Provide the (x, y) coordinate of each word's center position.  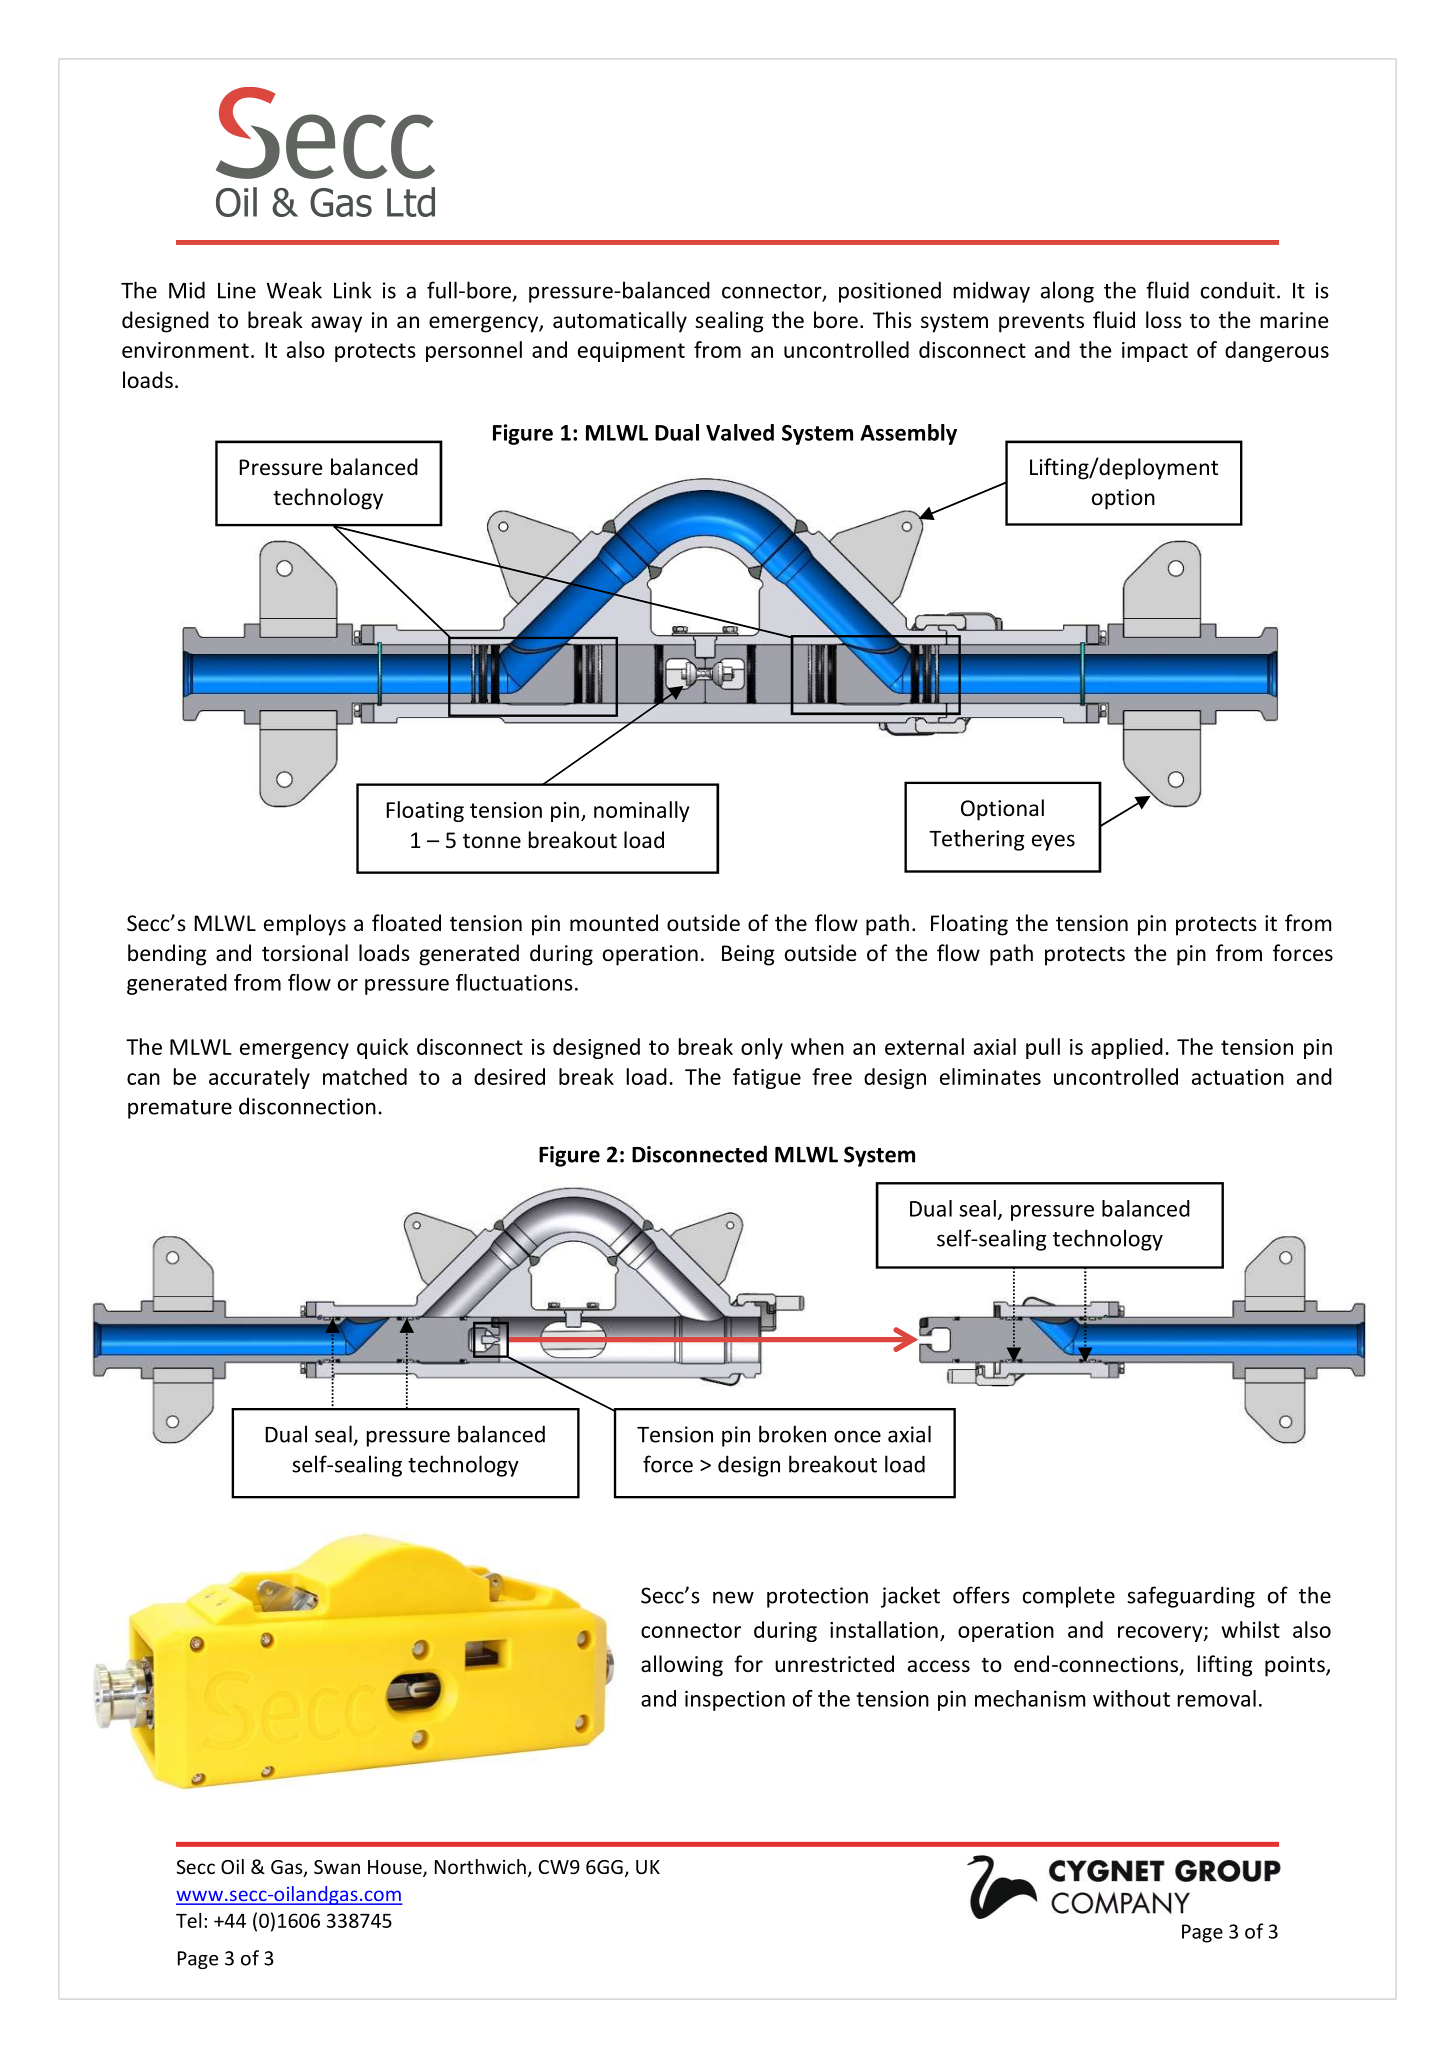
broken (792, 1434)
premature (180, 1109)
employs (305, 925)
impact (1155, 352)
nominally (641, 811)
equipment (631, 352)
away (336, 324)
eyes (1053, 842)
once (857, 1436)
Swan (337, 1867)
